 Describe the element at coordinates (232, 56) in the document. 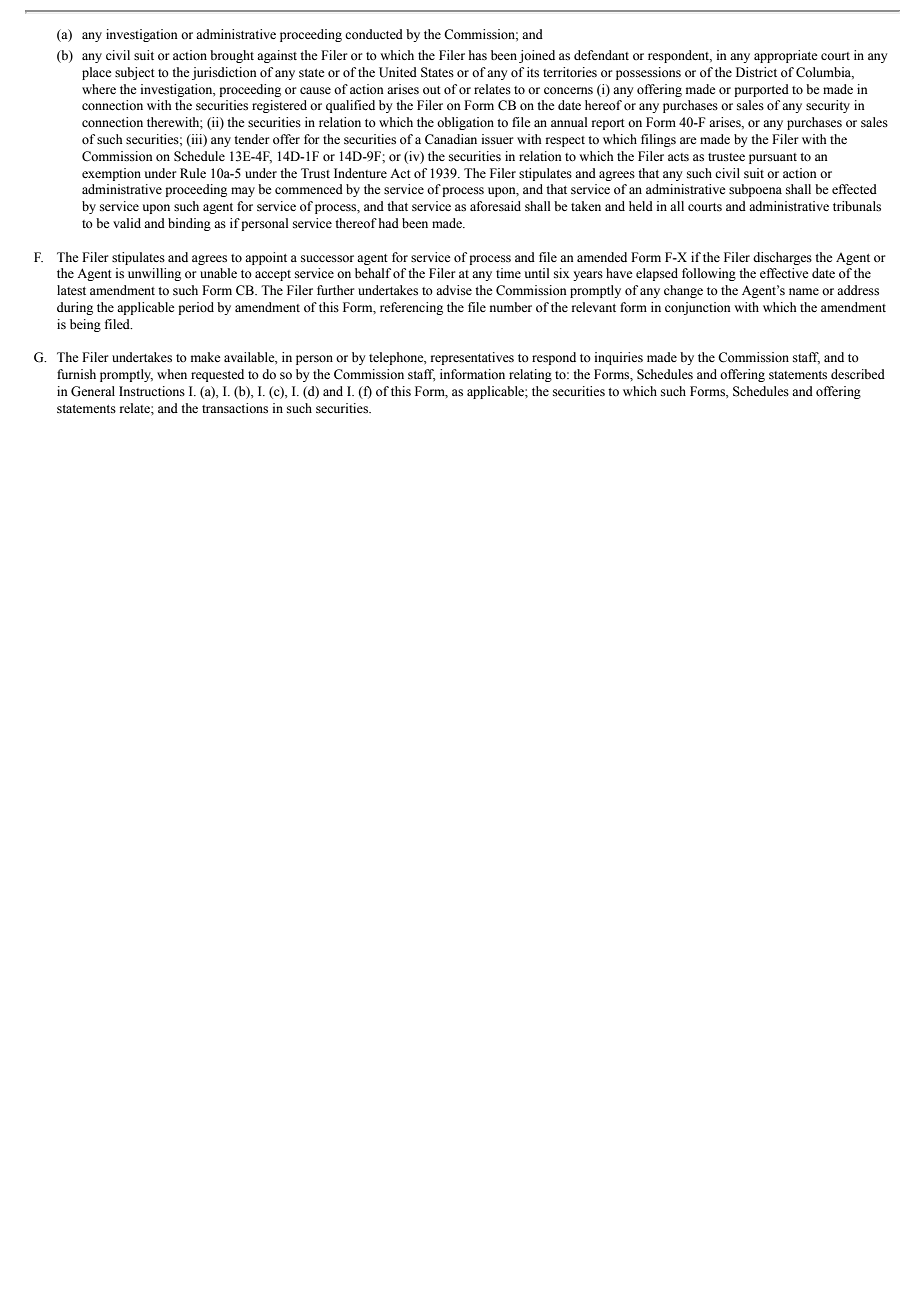

I see `brought` at that location.
